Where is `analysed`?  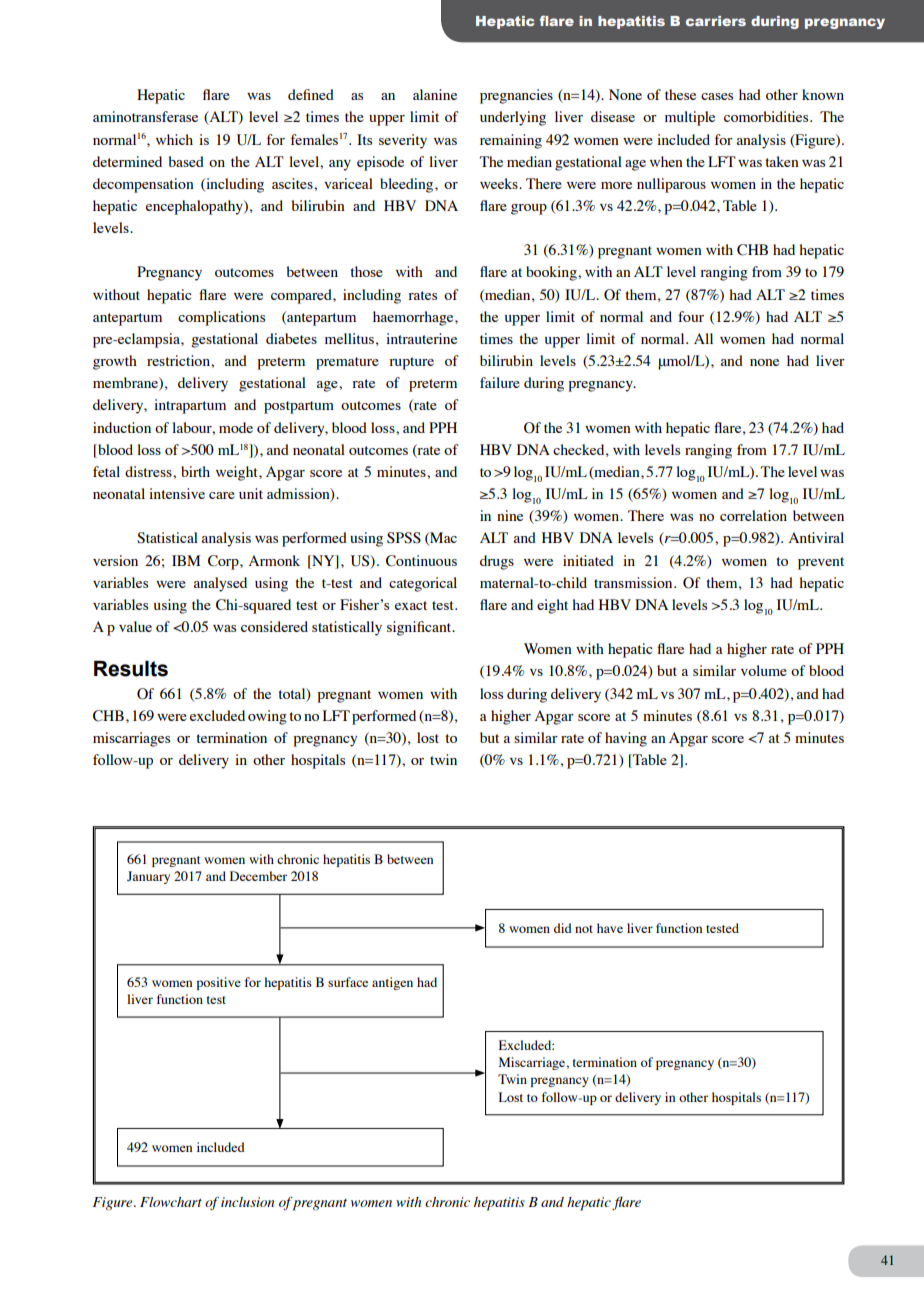
analysed is located at coordinates (220, 584).
